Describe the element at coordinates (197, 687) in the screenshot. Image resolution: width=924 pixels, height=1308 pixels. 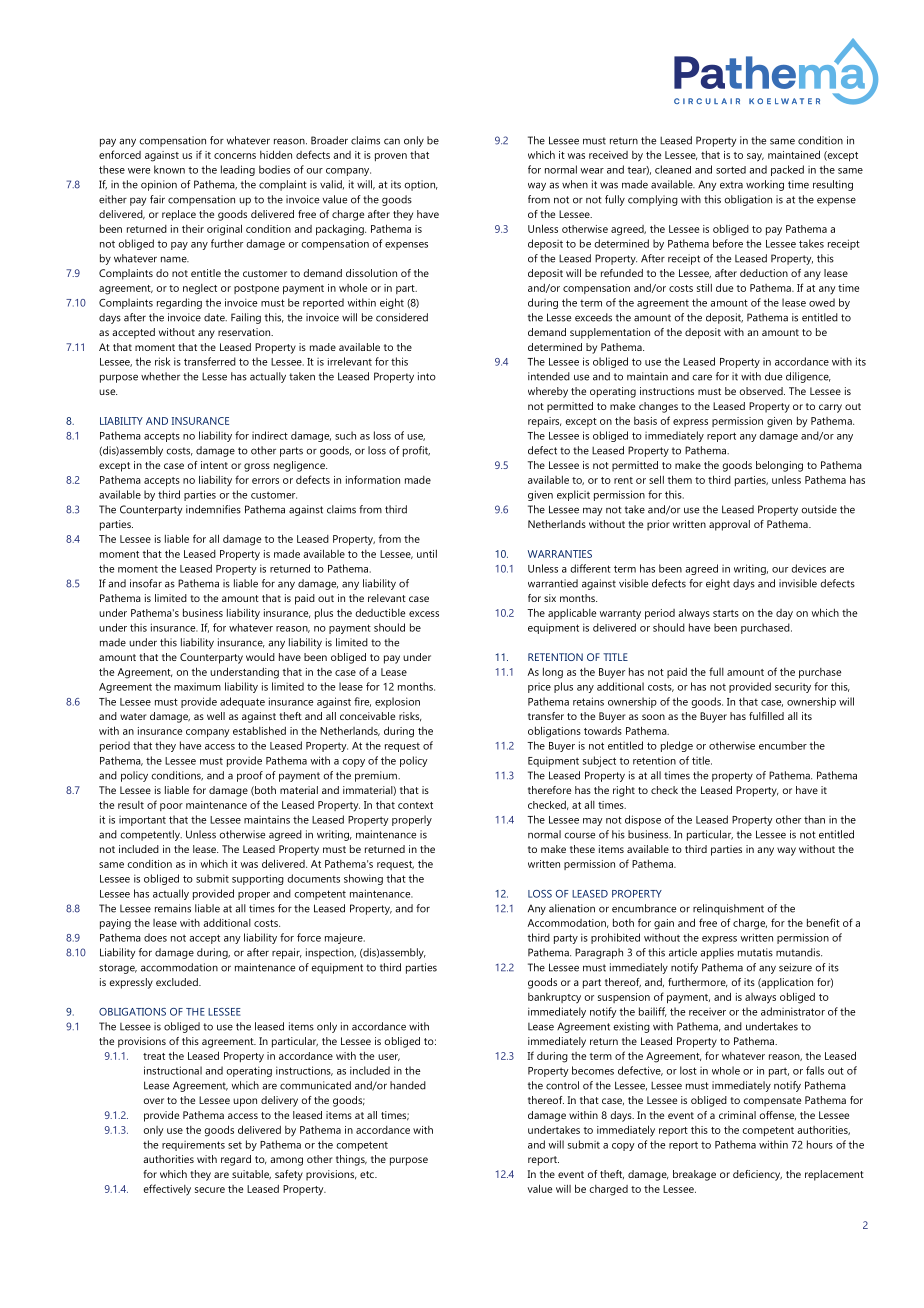
I see `maximum` at that location.
